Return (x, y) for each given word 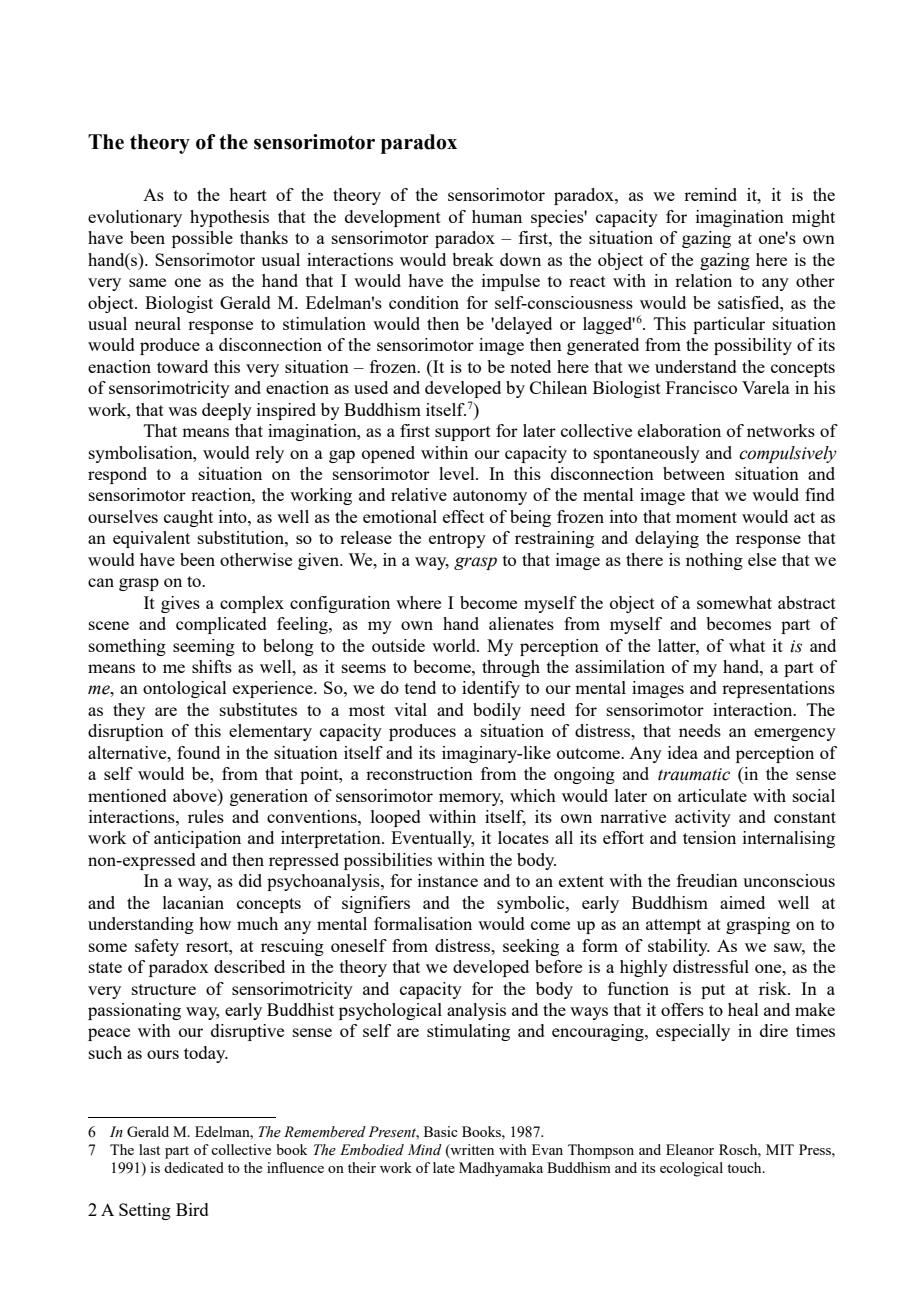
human (497, 216)
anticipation (197, 839)
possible (202, 239)
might (813, 218)
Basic (441, 1131)
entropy (457, 540)
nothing (714, 561)
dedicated (194, 1167)
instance (448, 880)
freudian (707, 880)
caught (188, 518)
